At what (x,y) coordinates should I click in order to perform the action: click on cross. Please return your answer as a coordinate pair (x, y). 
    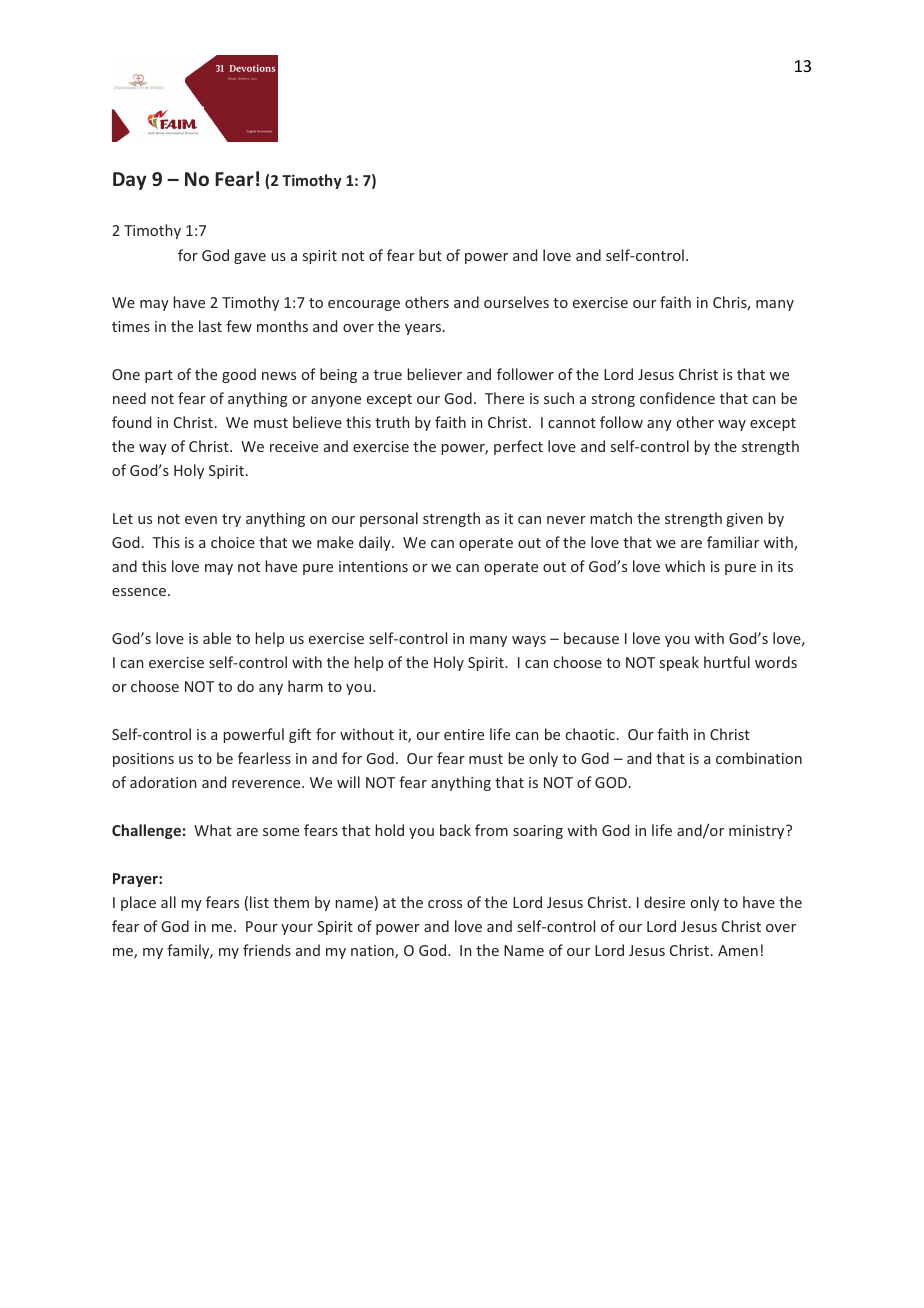
    Looking at the image, I should click on (445, 904).
